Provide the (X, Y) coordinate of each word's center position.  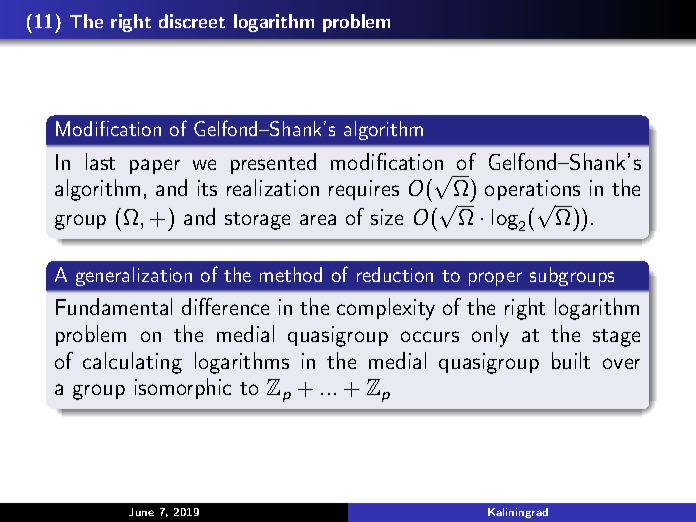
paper (155, 166)
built (571, 360)
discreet (192, 21)
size (387, 217)
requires (364, 190)
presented (273, 163)
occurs (430, 336)
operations (532, 190)
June (141, 512)
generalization (134, 276)
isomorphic (183, 388)
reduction (395, 274)
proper (495, 279)
